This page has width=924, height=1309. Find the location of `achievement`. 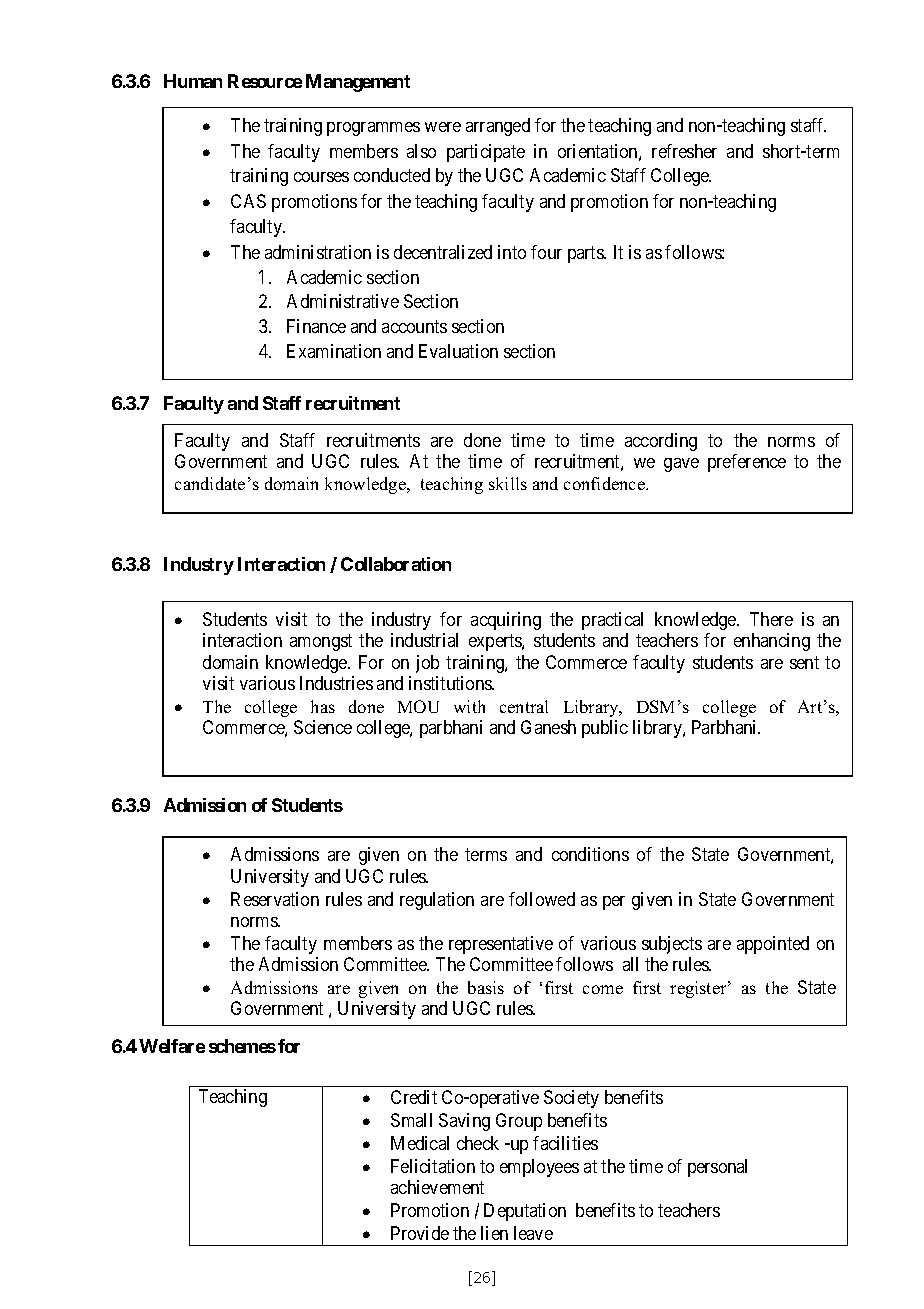

achievement is located at coordinates (437, 1187).
